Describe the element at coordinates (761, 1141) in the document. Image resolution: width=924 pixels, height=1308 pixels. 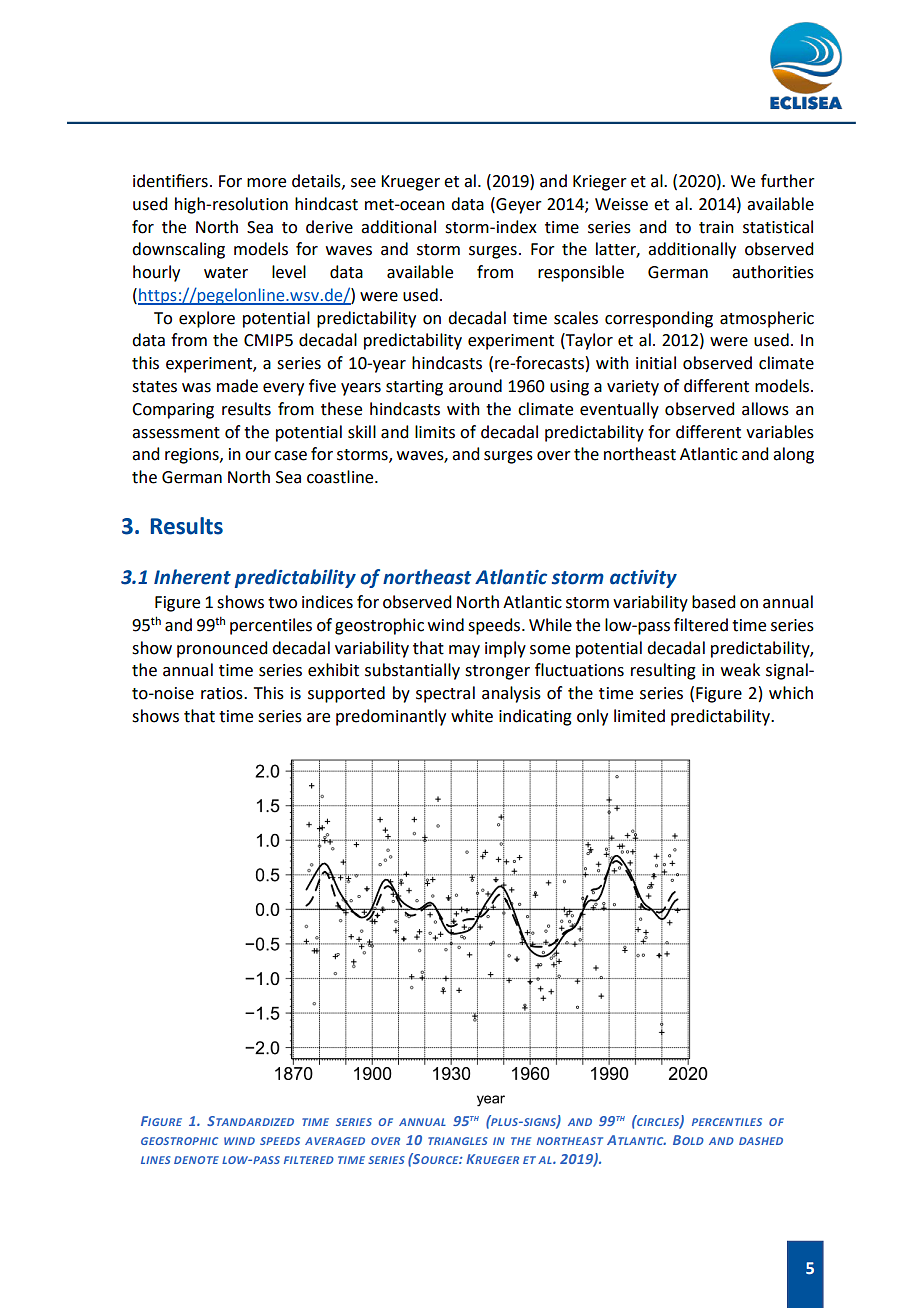
I see `DASHED` at that location.
